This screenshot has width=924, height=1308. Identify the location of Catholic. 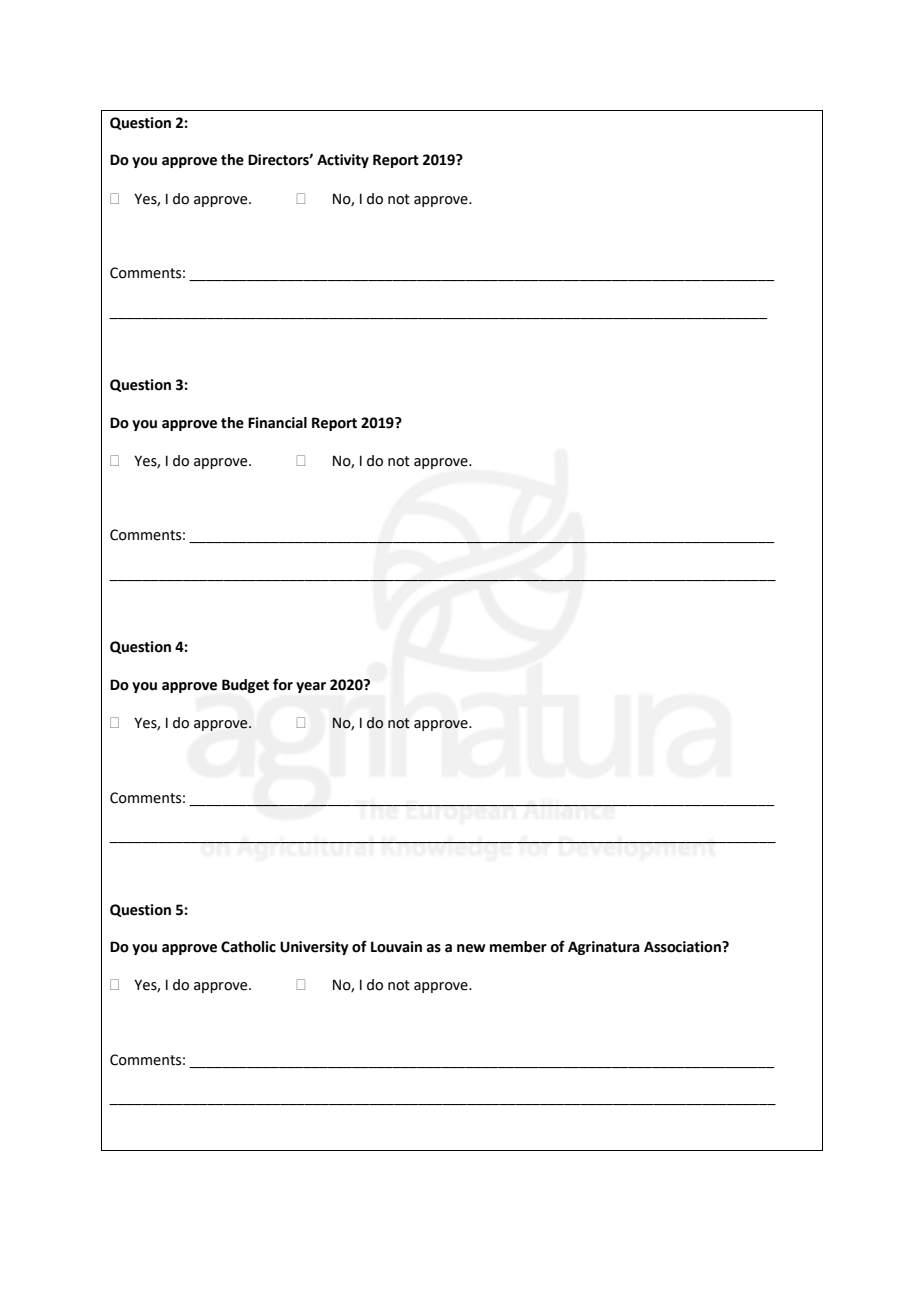
(248, 947).
